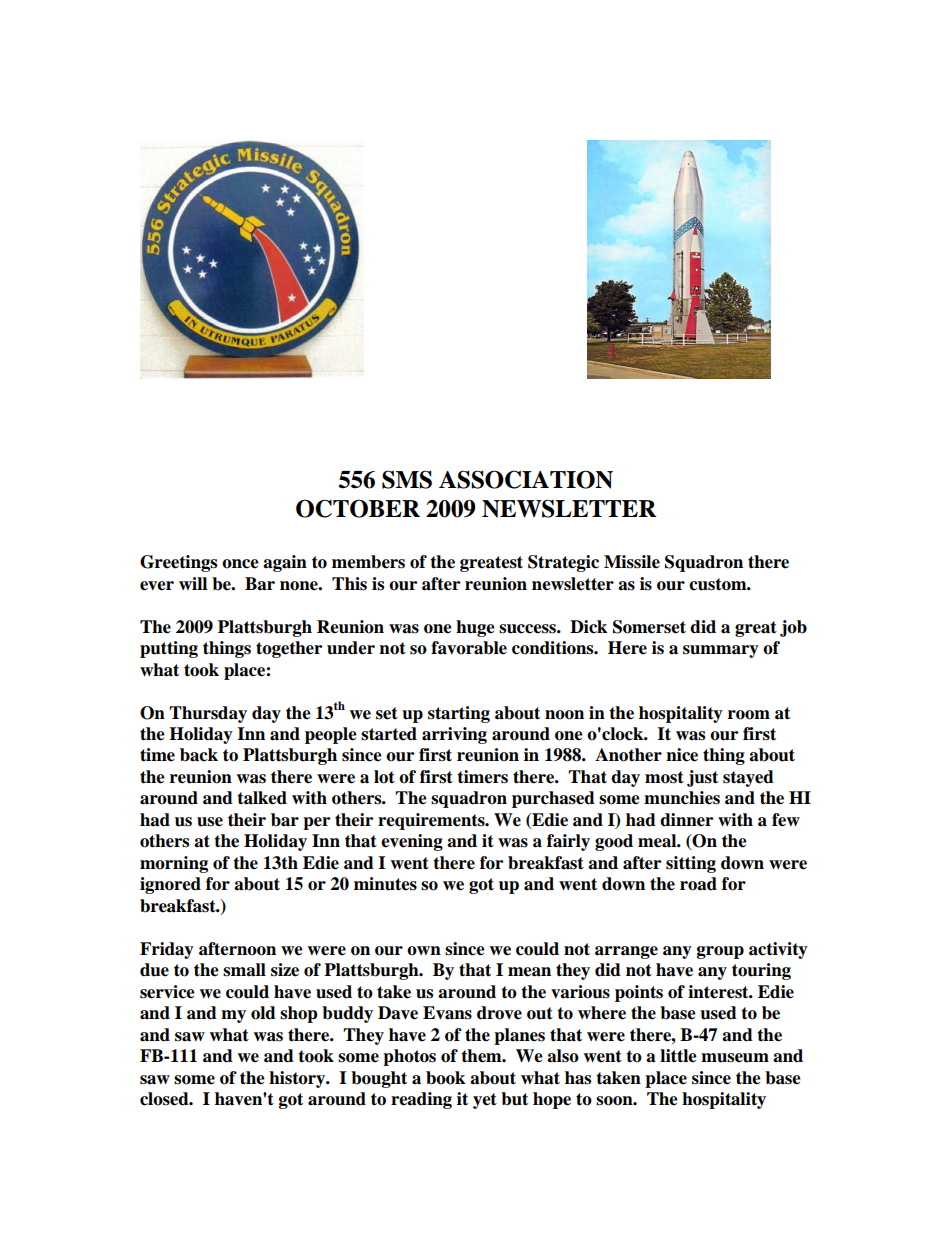 This document has width=952, height=1233. What do you see at coordinates (632, 562) in the document?
I see `Missile` at bounding box center [632, 562].
